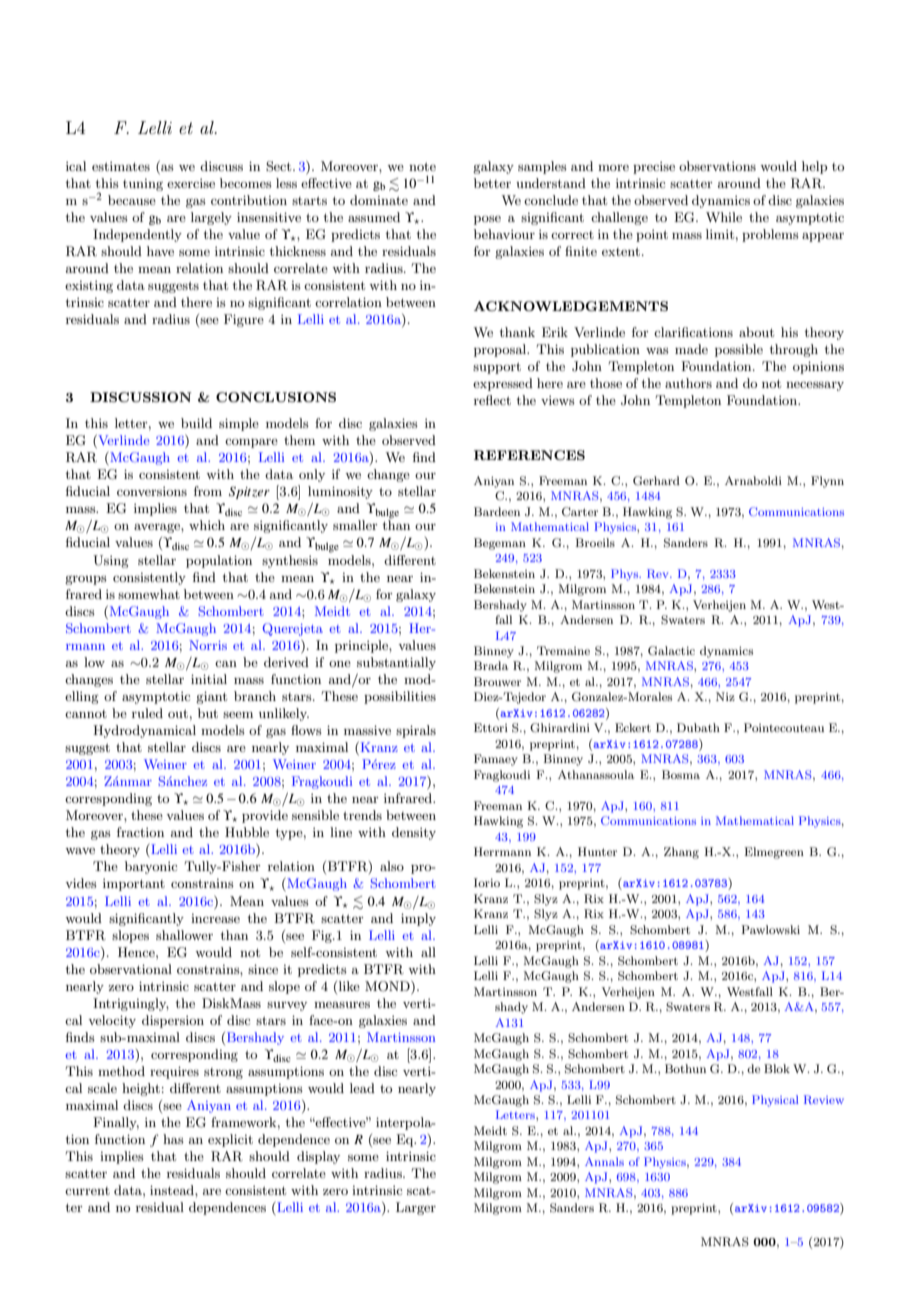  Describe the element at coordinates (656, 481) in the screenshot. I see `Gerhard` at that location.
